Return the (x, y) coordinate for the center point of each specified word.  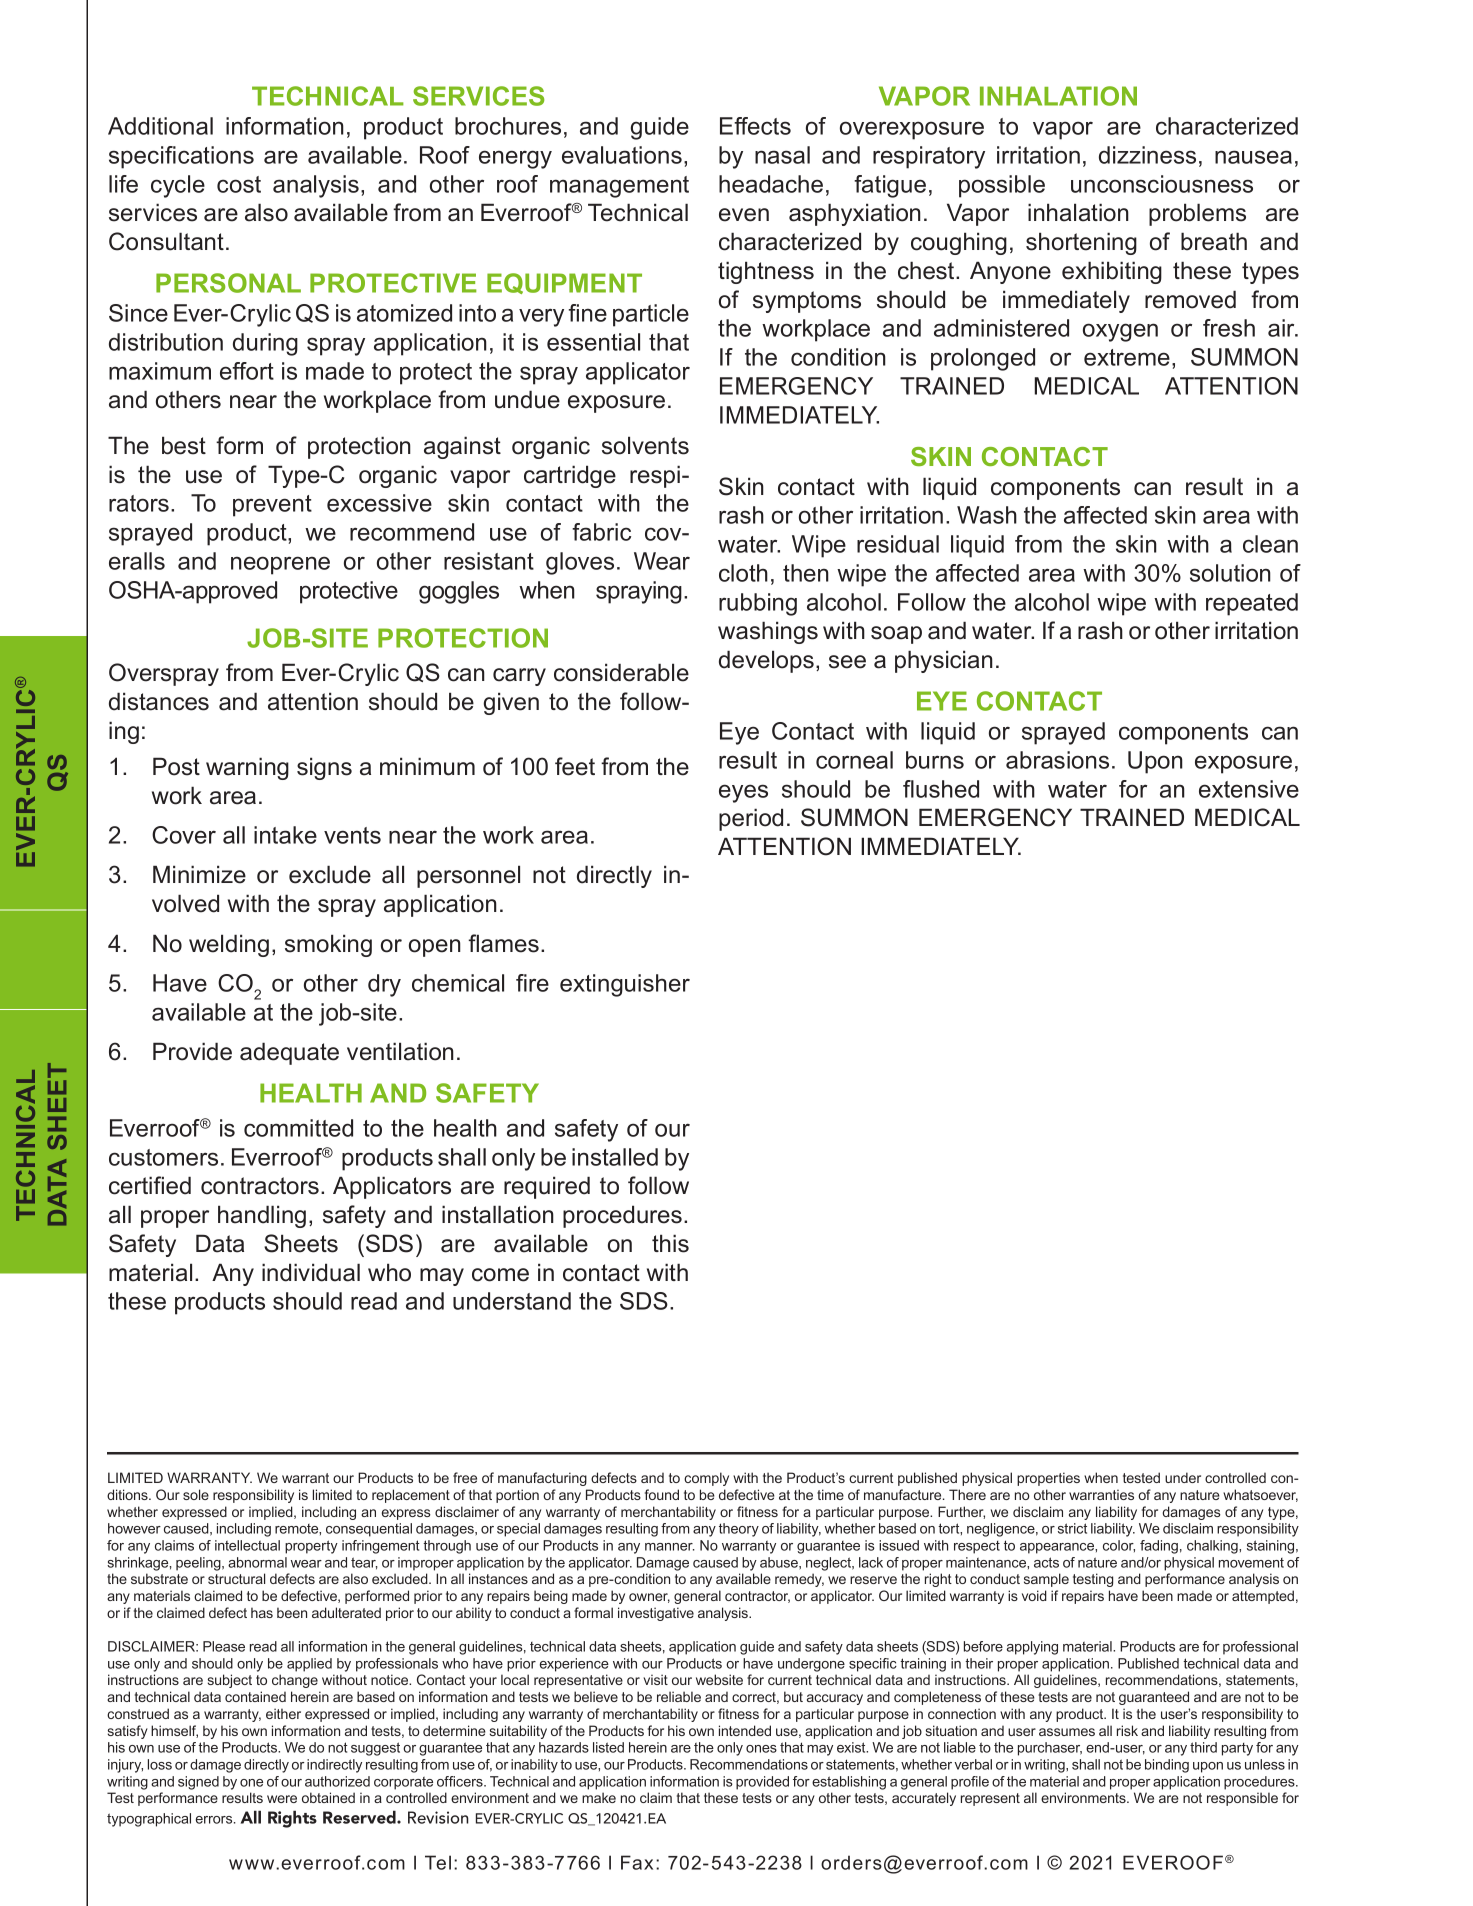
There (967, 1494)
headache (771, 184)
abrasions (1057, 760)
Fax (637, 1862)
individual (311, 1272)
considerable (621, 672)
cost (239, 184)
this (670, 1243)
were (282, 1799)
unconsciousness (1162, 184)
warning (247, 768)
